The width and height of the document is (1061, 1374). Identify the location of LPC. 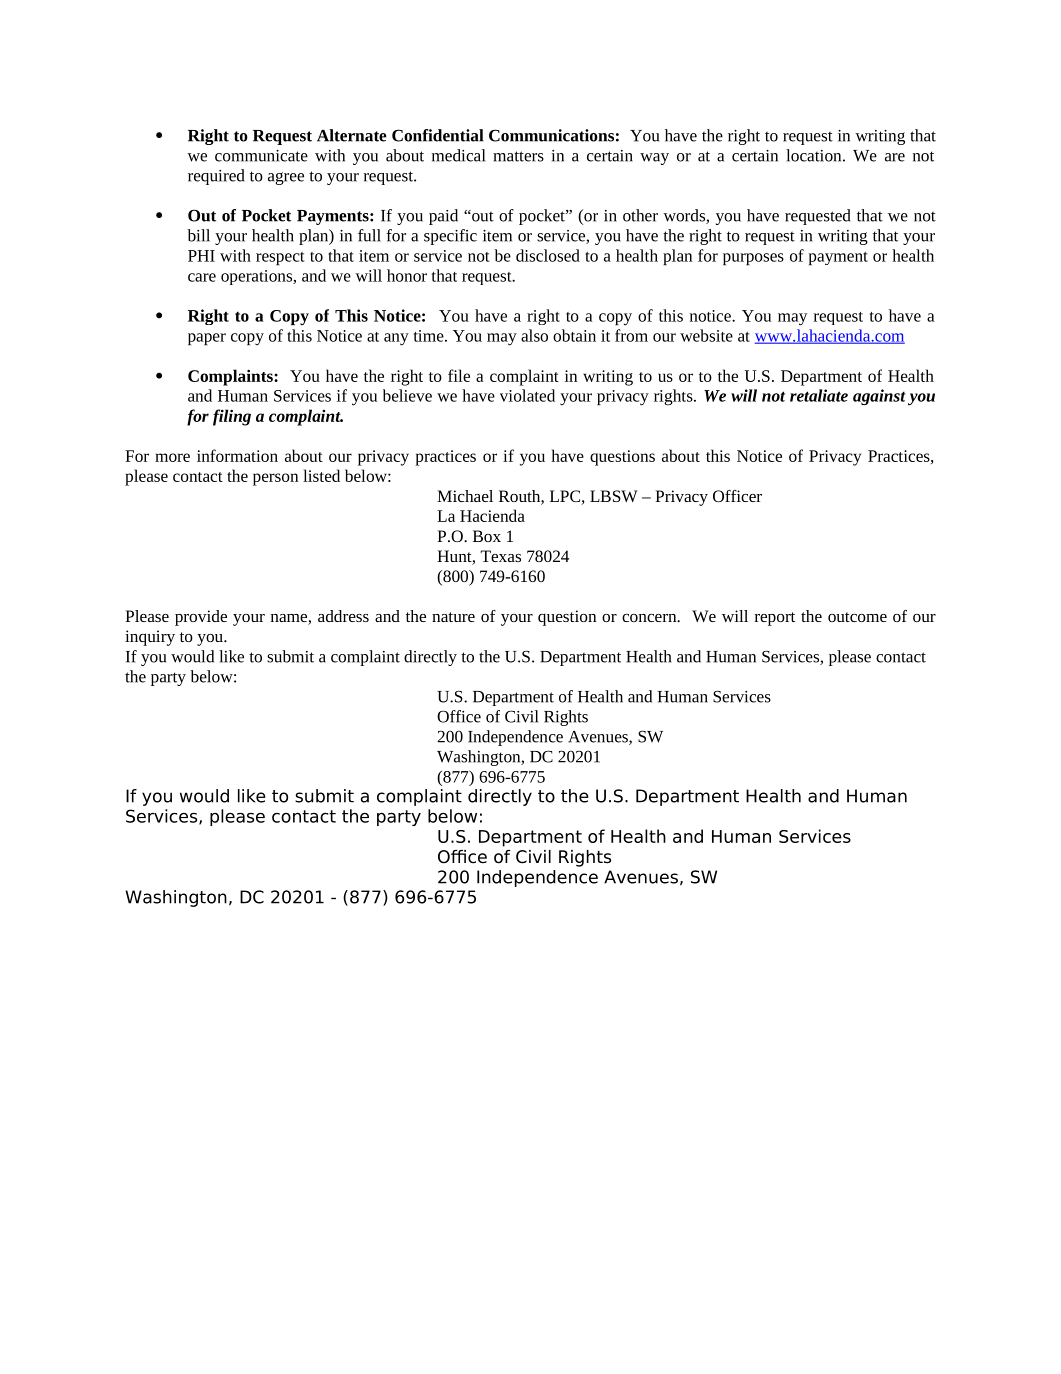
(566, 497).
